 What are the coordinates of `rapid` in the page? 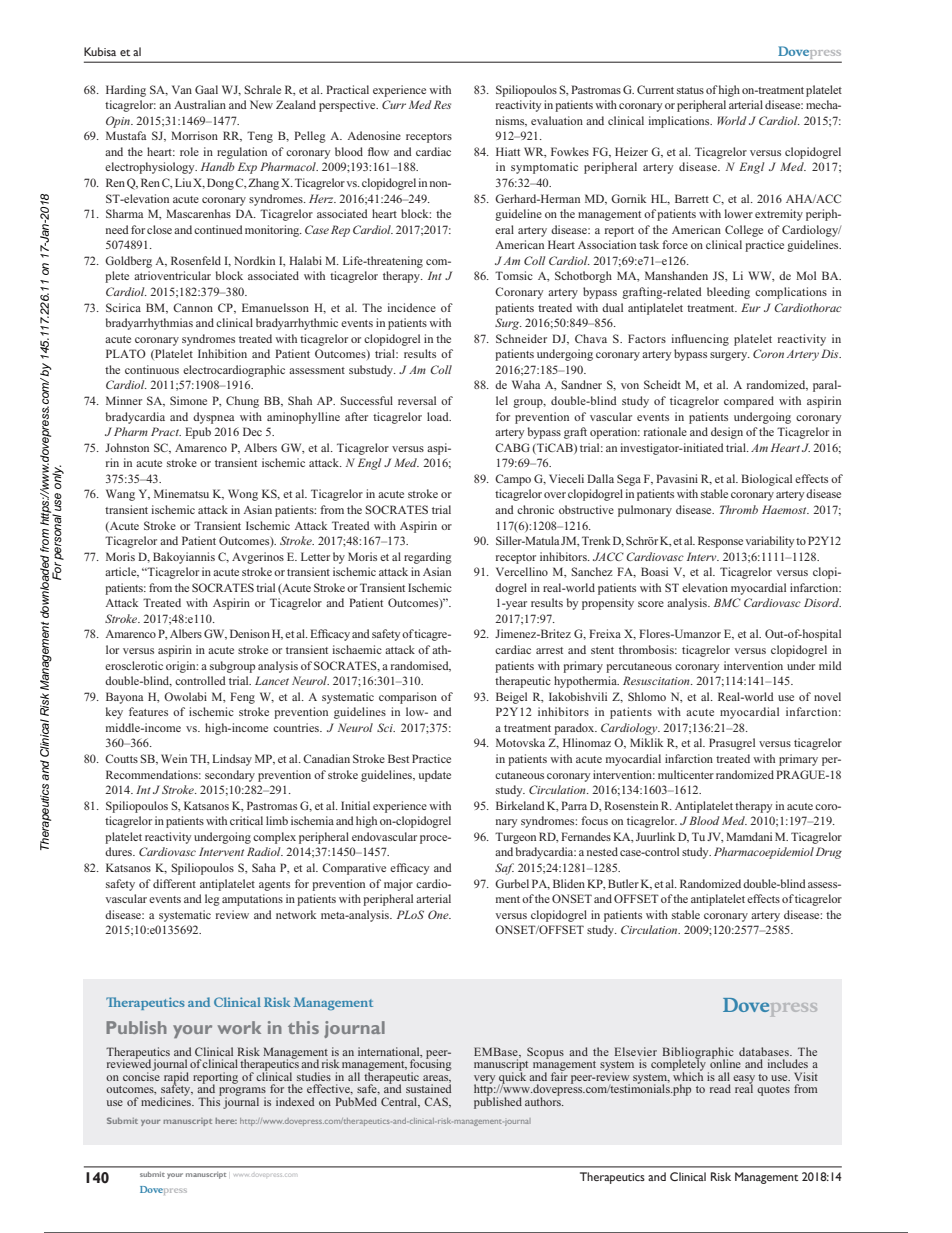 It's located at (176, 1079).
